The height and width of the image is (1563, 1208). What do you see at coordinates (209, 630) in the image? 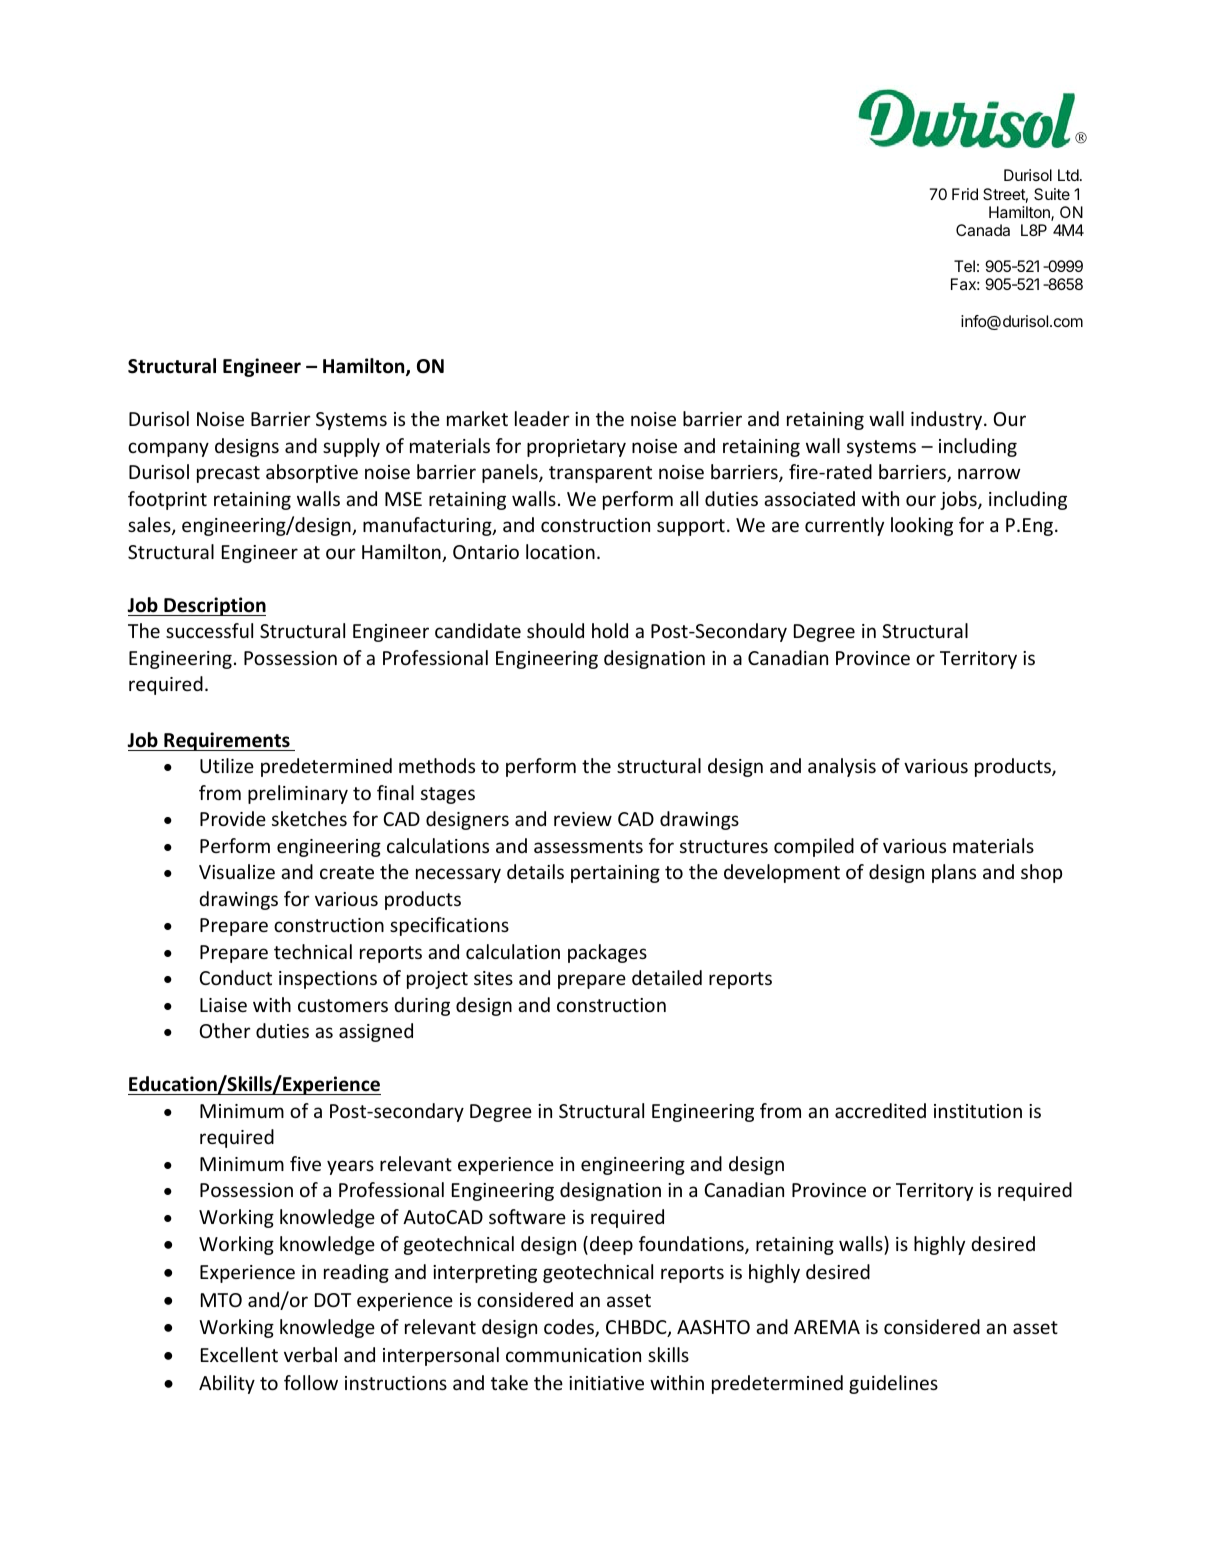
I see `successful` at bounding box center [209, 630].
